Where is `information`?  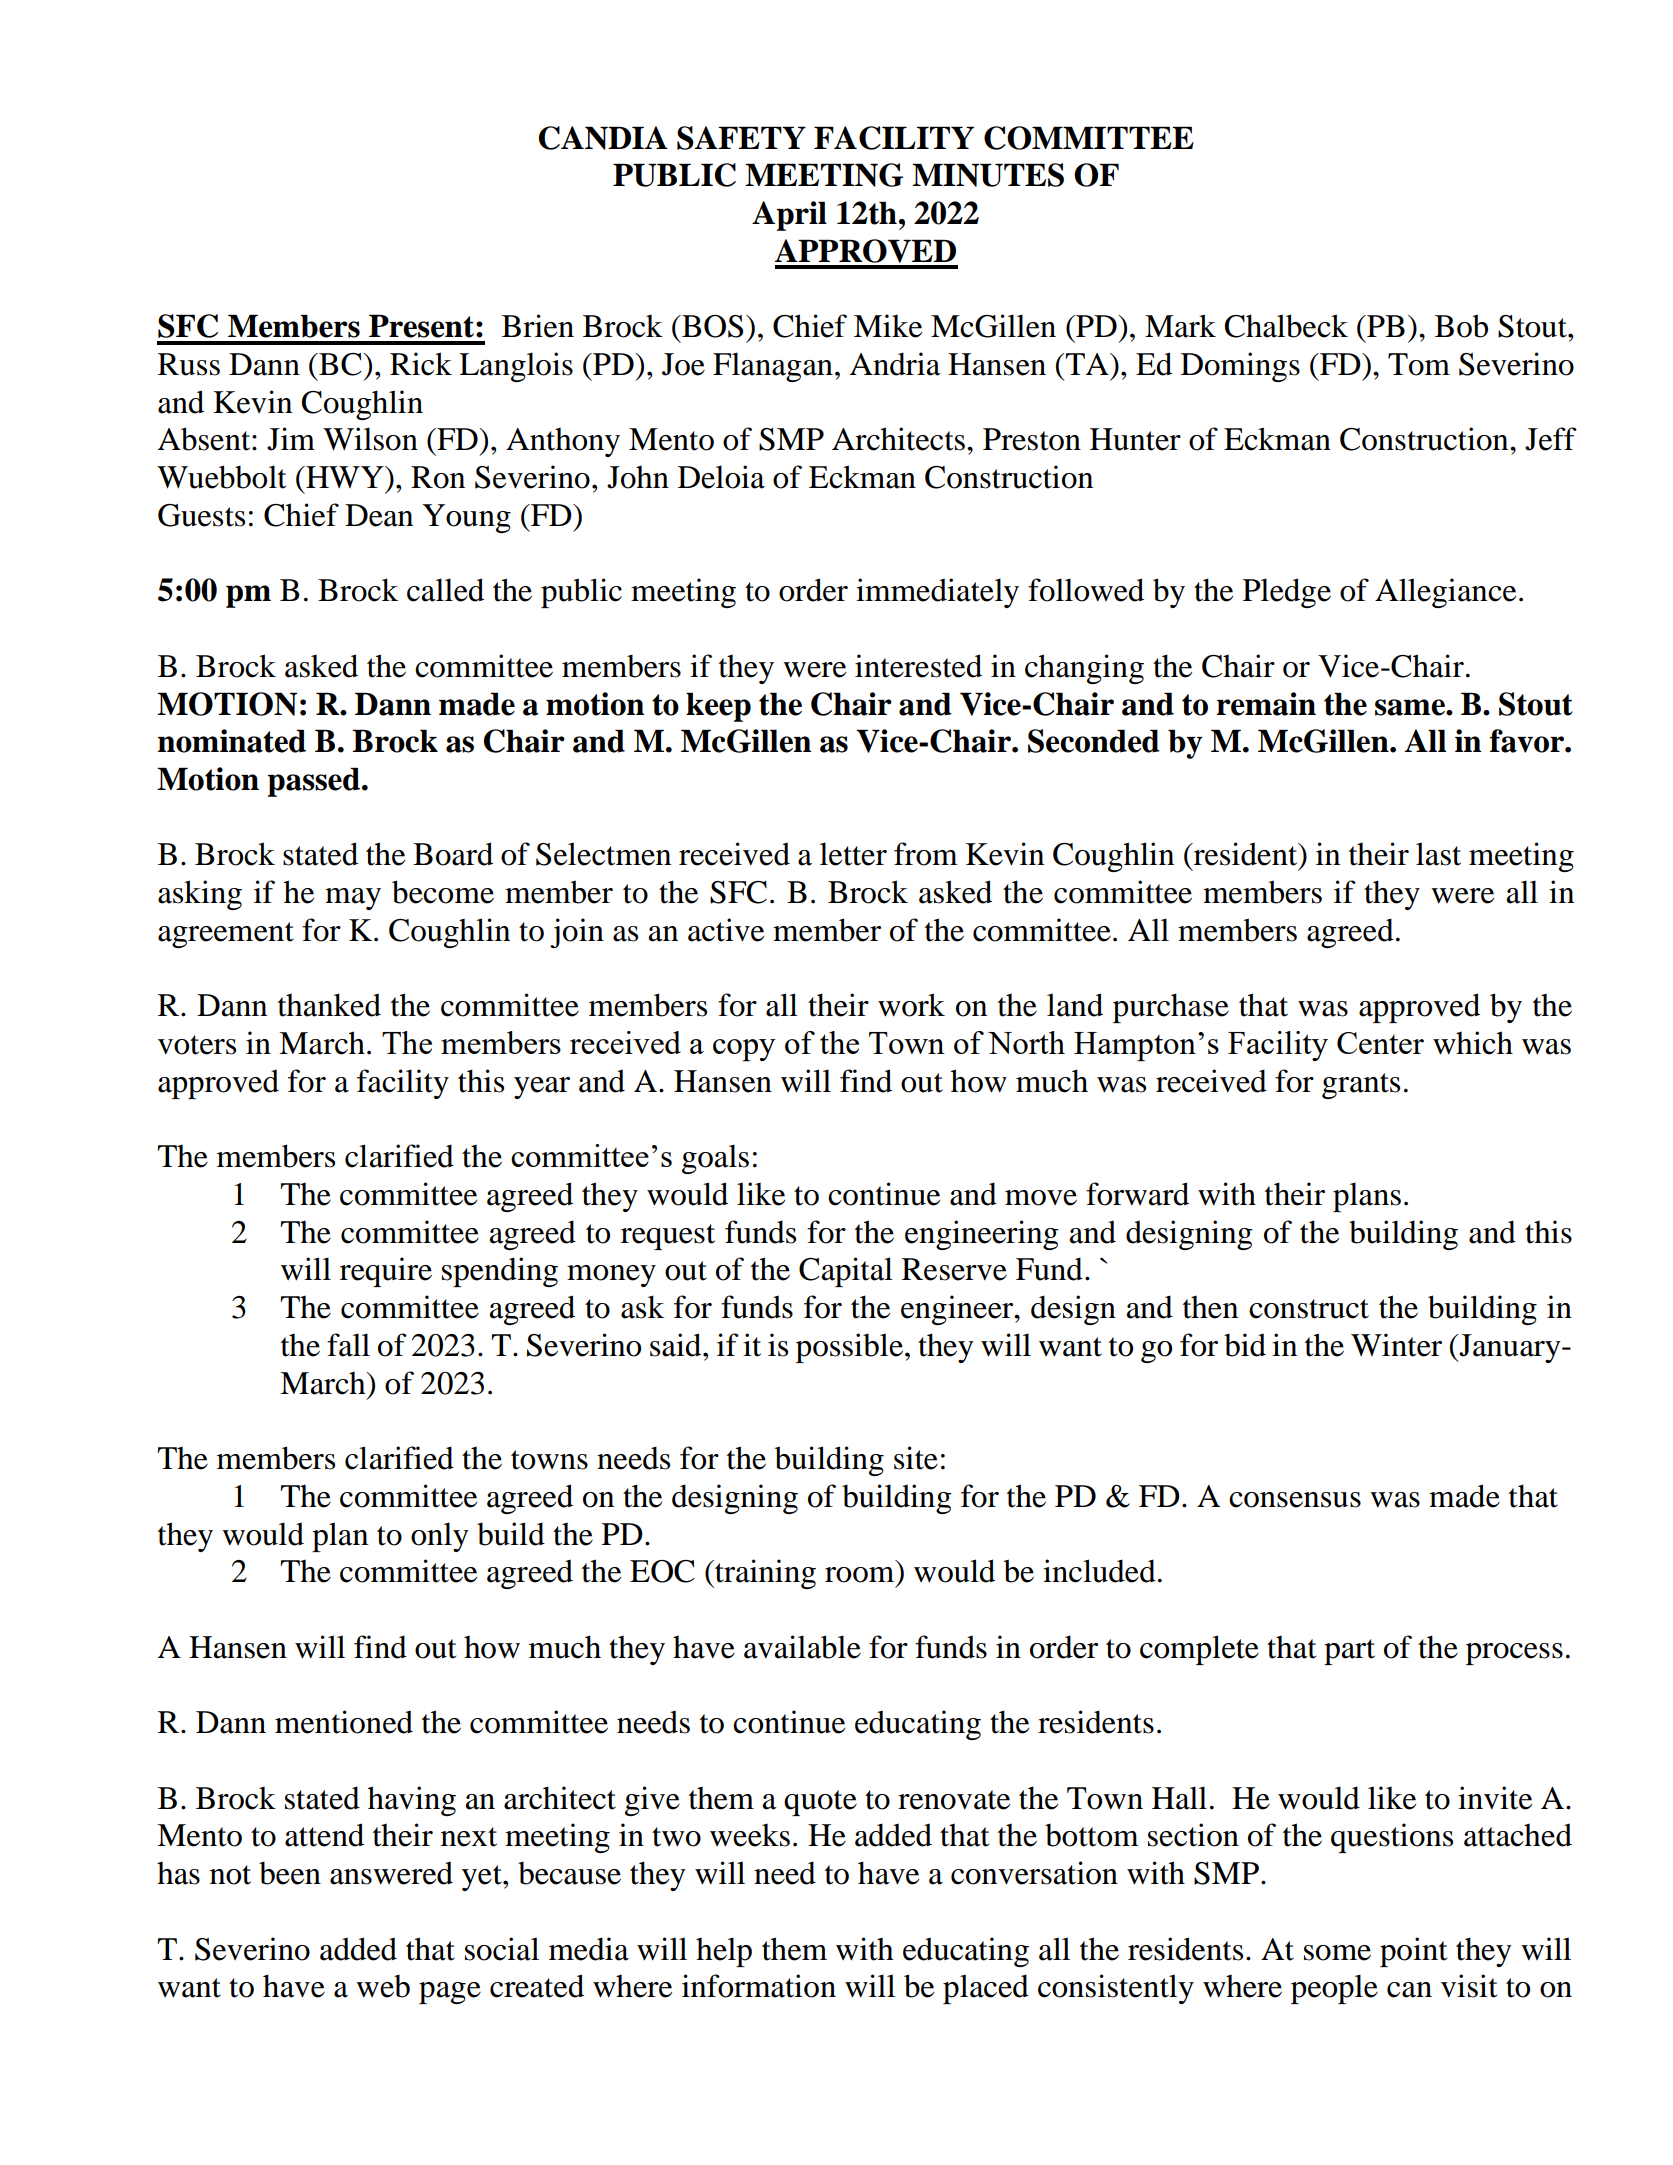
information is located at coordinates (759, 1986).
